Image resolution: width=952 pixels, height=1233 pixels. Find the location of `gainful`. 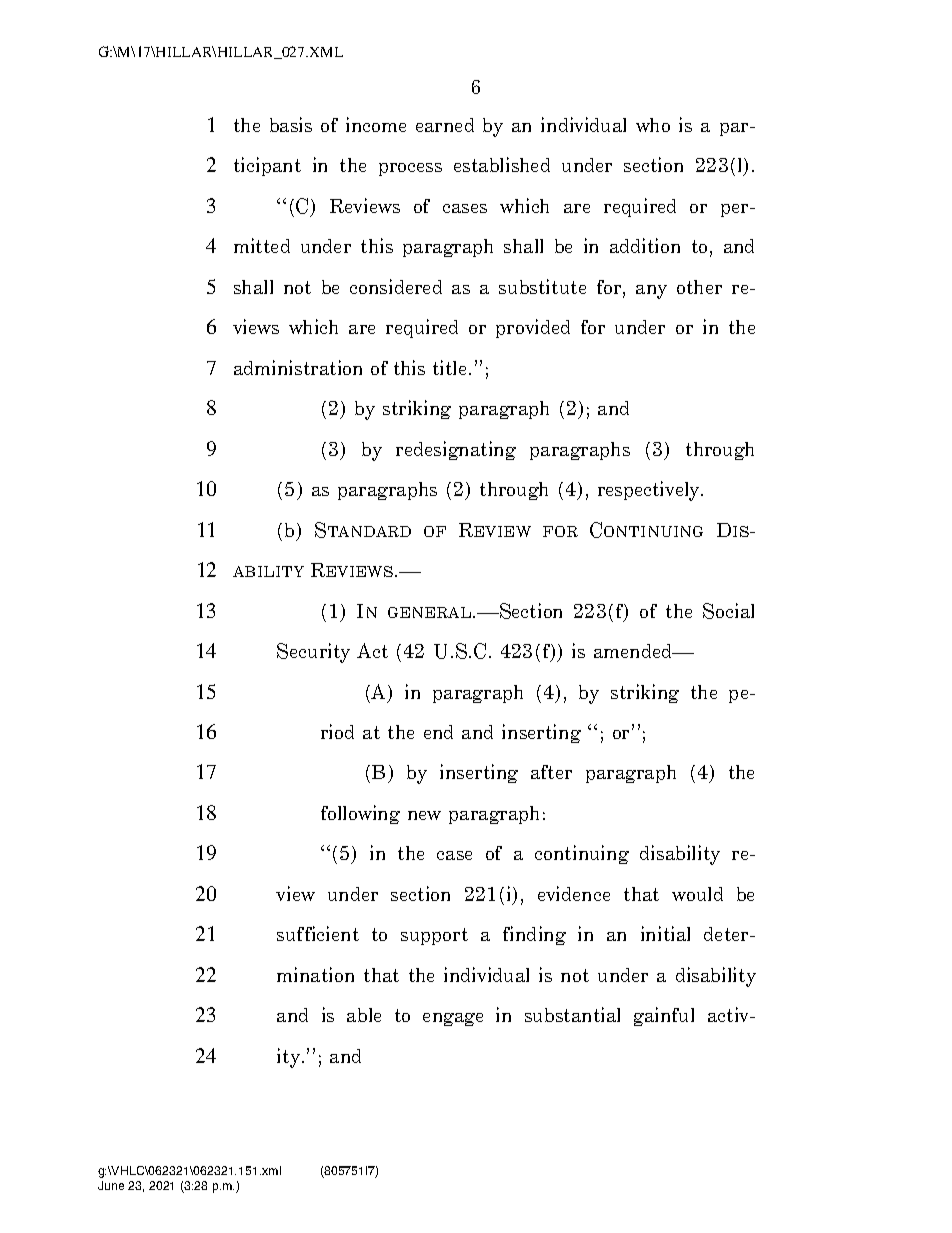

gainful is located at coordinates (664, 1016).
